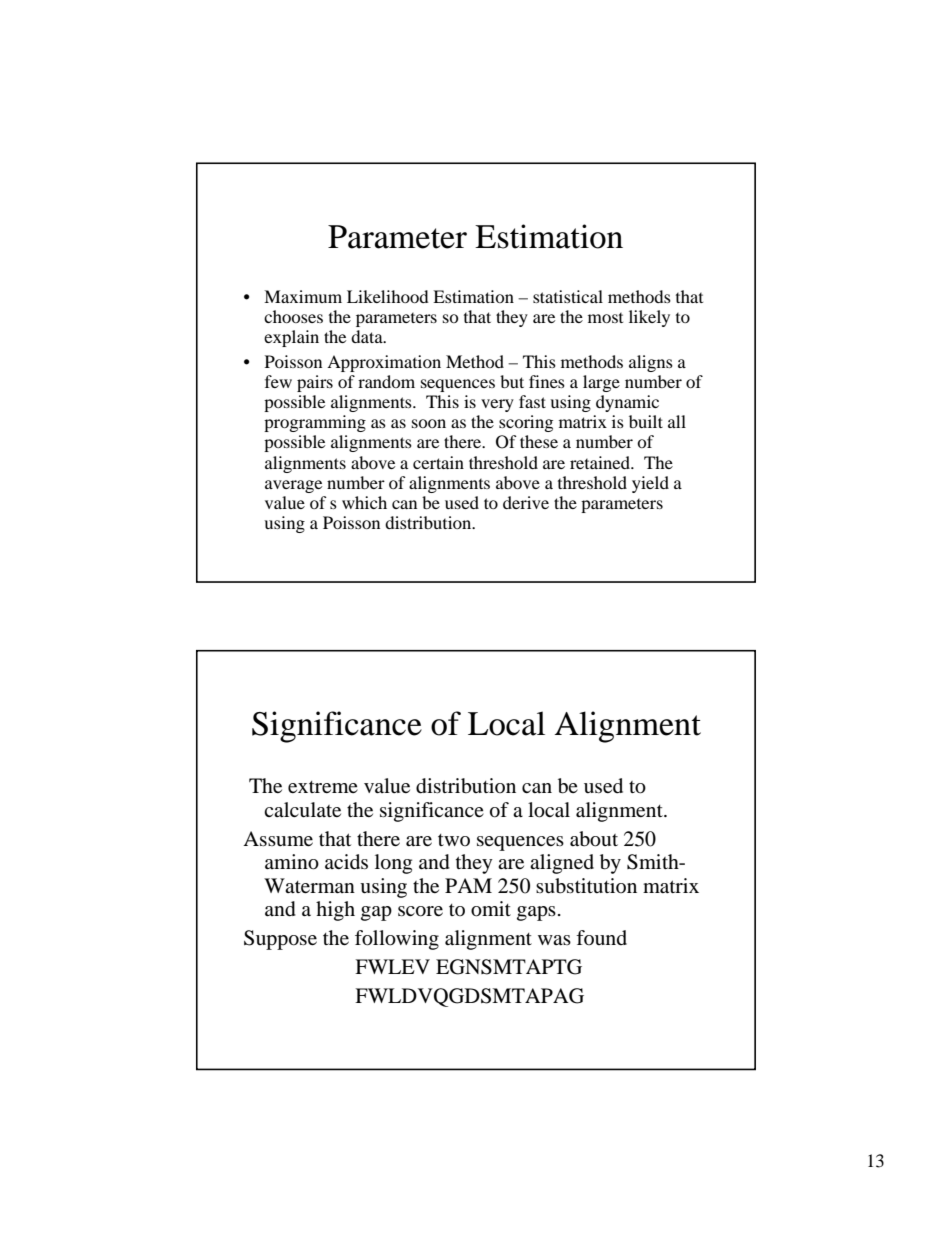 The image size is (952, 1233). I want to click on high, so click(335, 911).
